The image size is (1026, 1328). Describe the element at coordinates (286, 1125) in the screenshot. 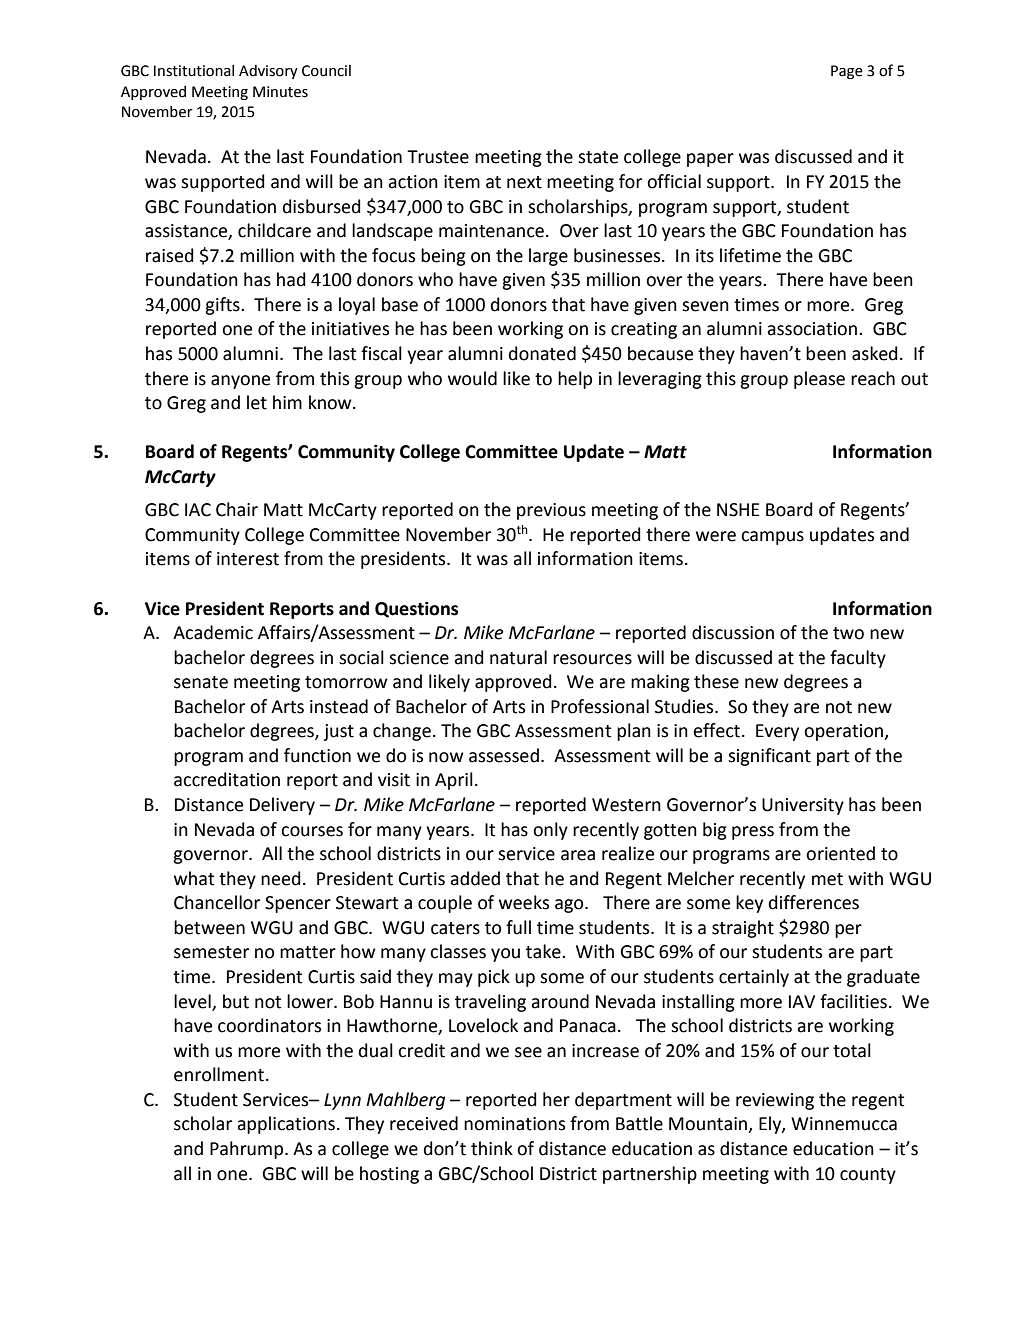

I see `applications` at that location.
